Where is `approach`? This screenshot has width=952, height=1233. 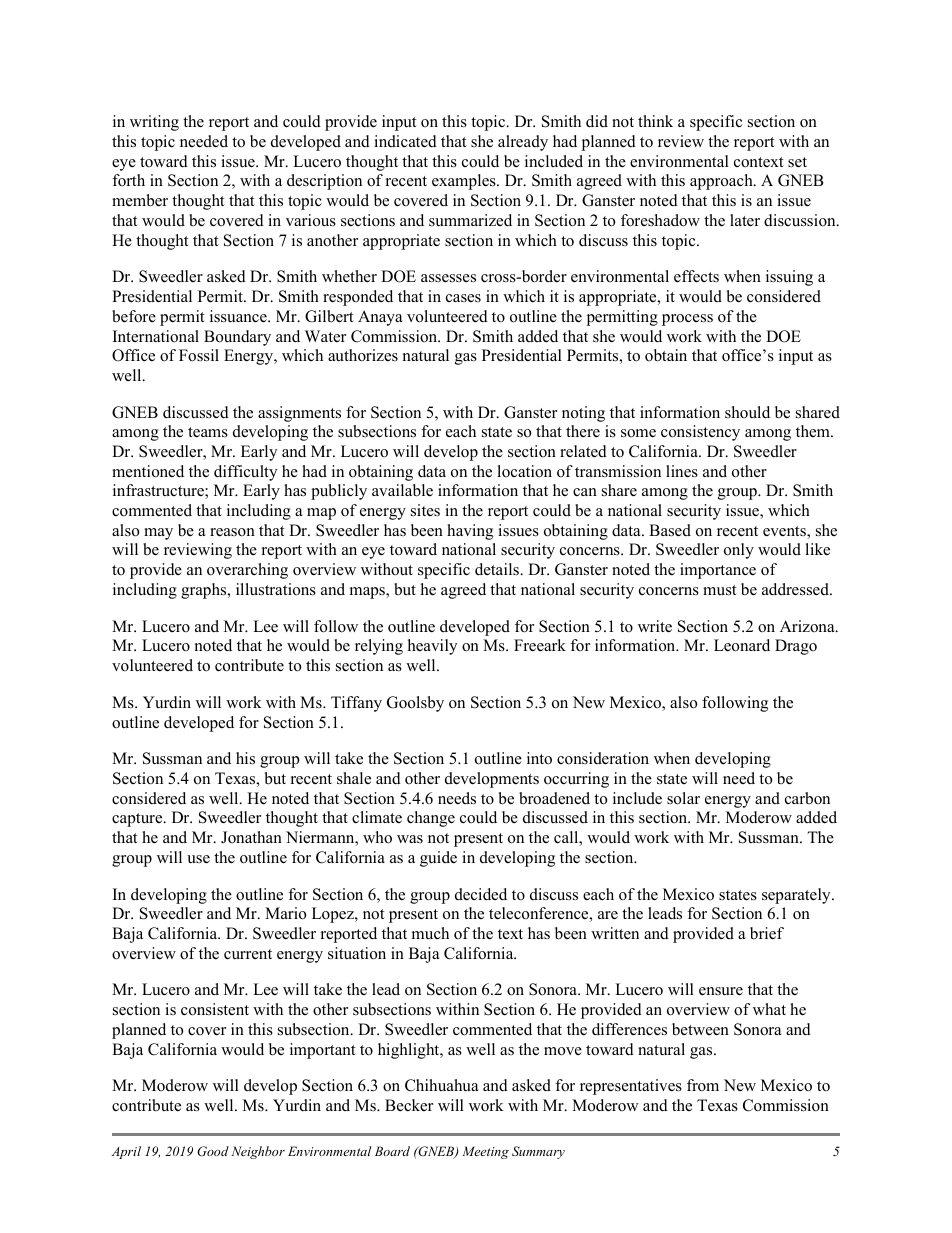 approach is located at coordinates (722, 182).
